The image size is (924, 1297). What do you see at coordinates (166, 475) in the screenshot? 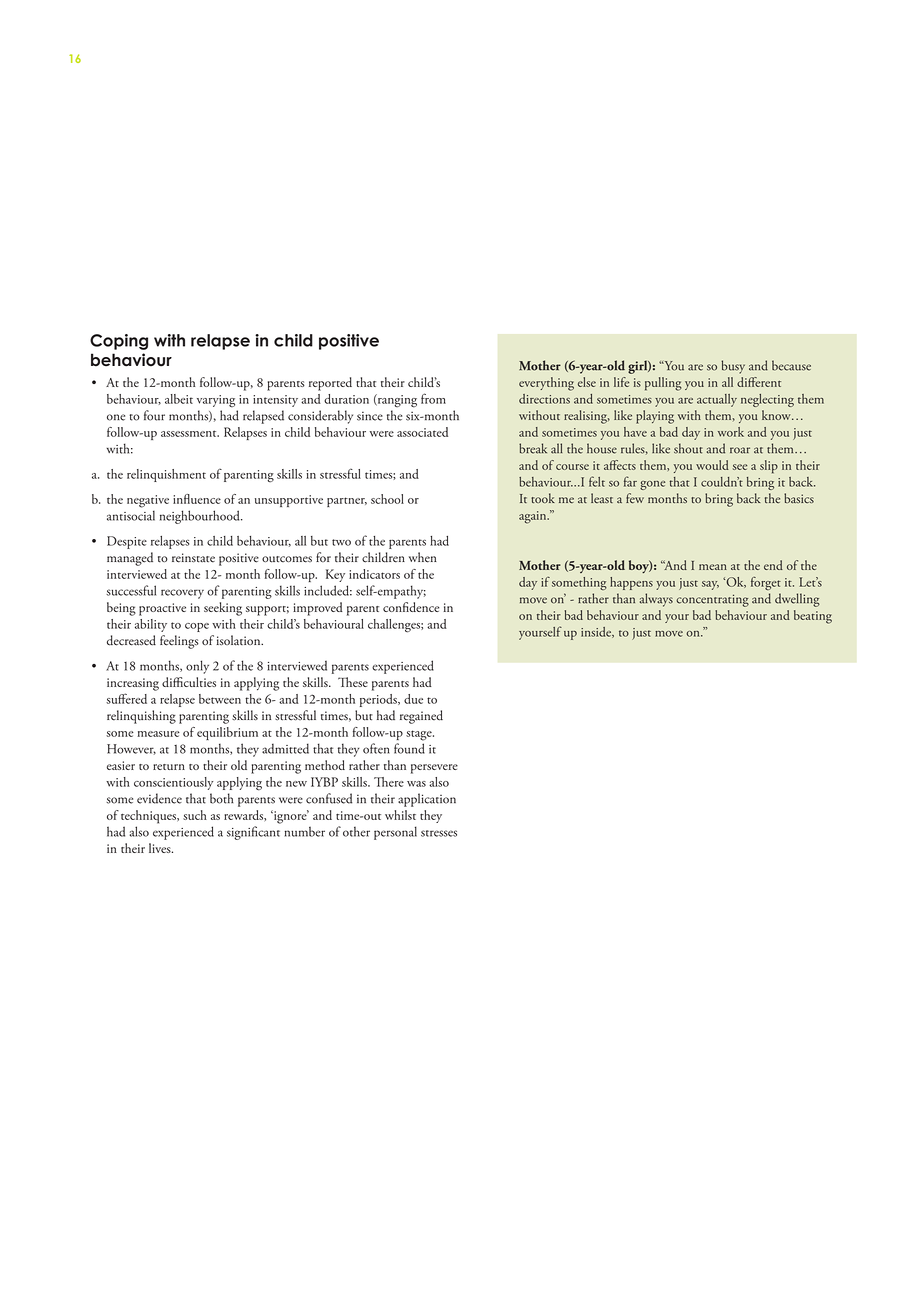
I see `relinquishment` at bounding box center [166, 475].
